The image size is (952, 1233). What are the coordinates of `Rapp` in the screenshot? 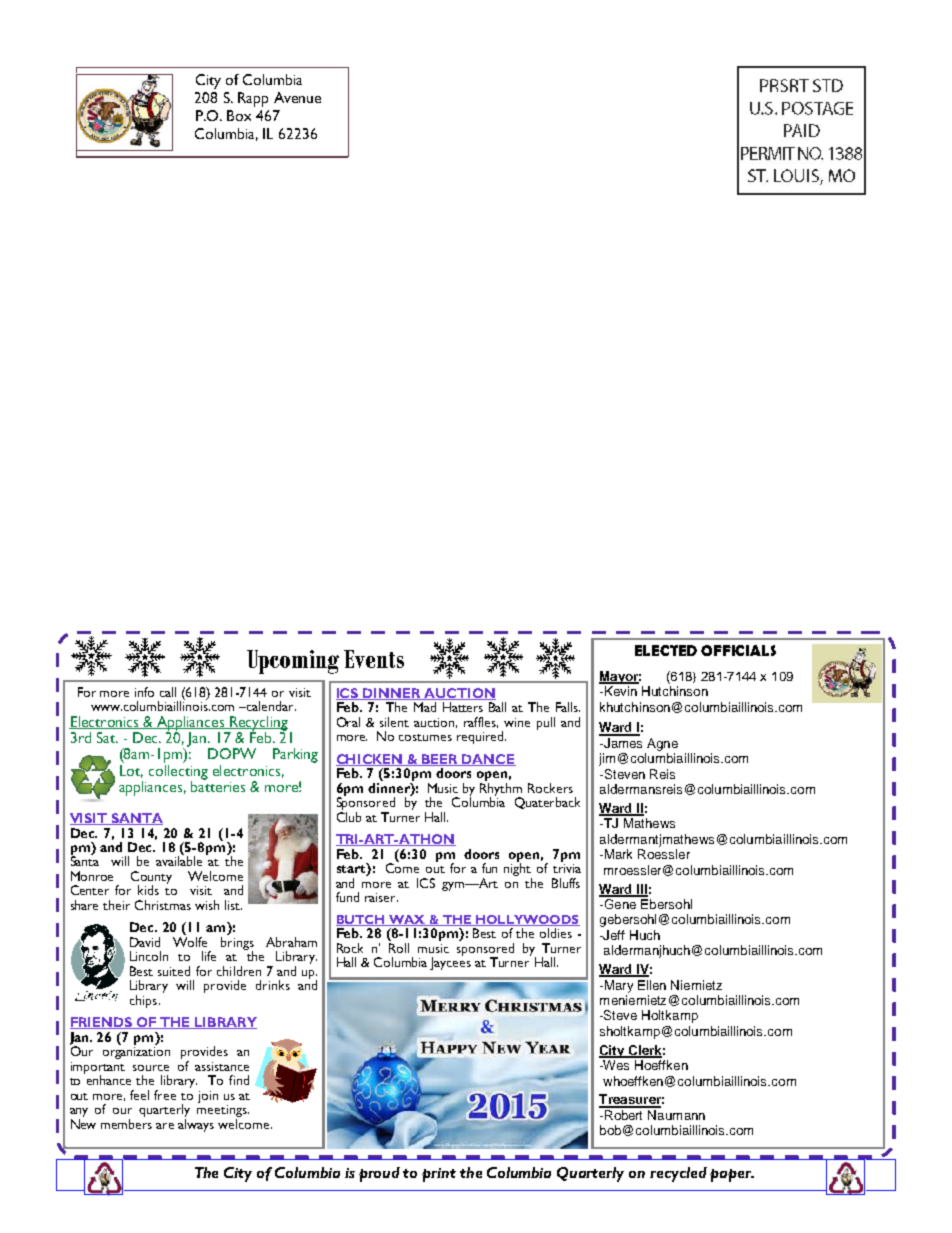 It's located at (253, 99).
